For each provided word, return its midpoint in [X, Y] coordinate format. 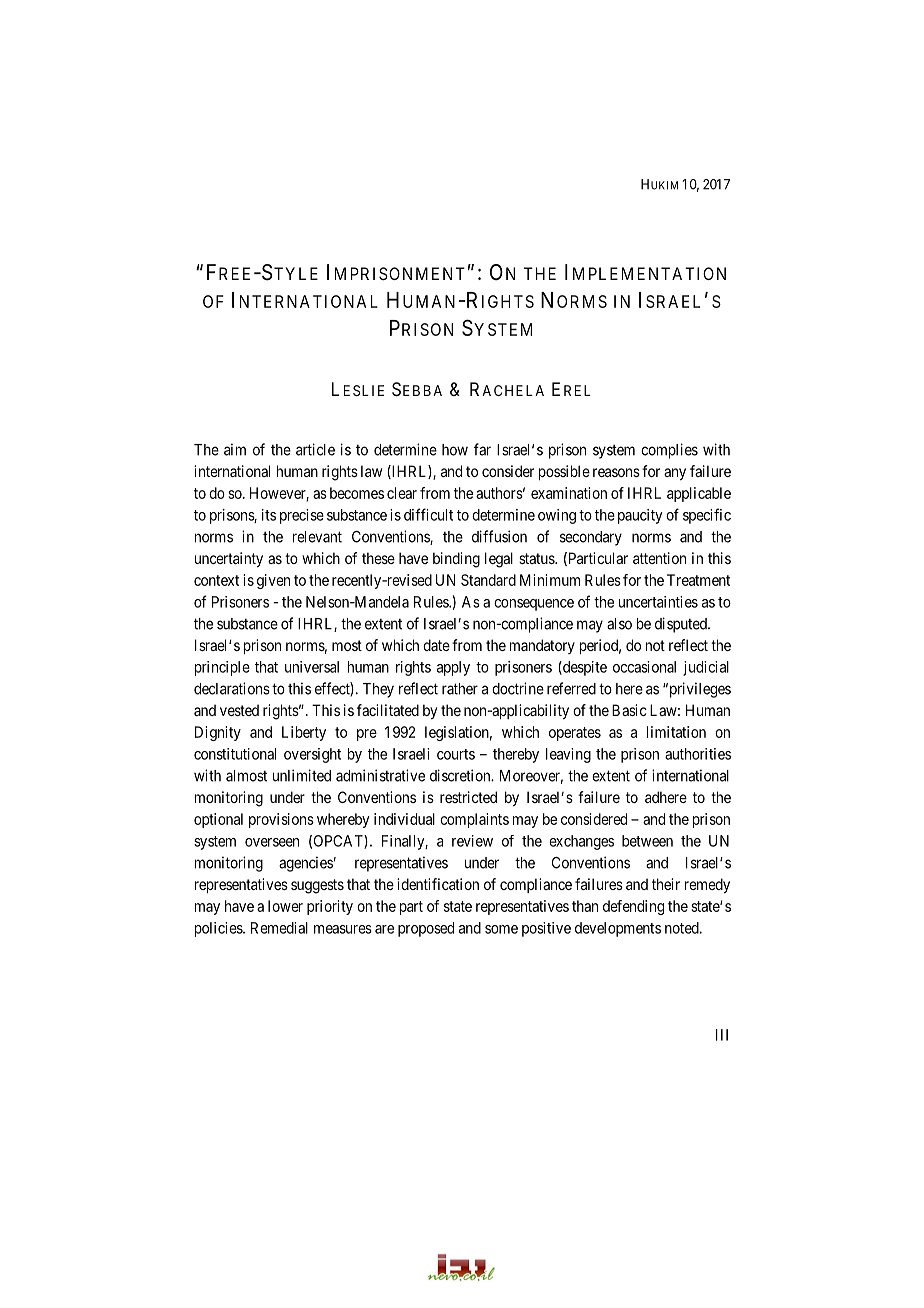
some [501, 929]
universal [312, 667]
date [436, 645]
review [472, 841]
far [482, 449]
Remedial [279, 928]
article [315, 449]
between [647, 841]
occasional [644, 667]
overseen [272, 842]
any [675, 474]
